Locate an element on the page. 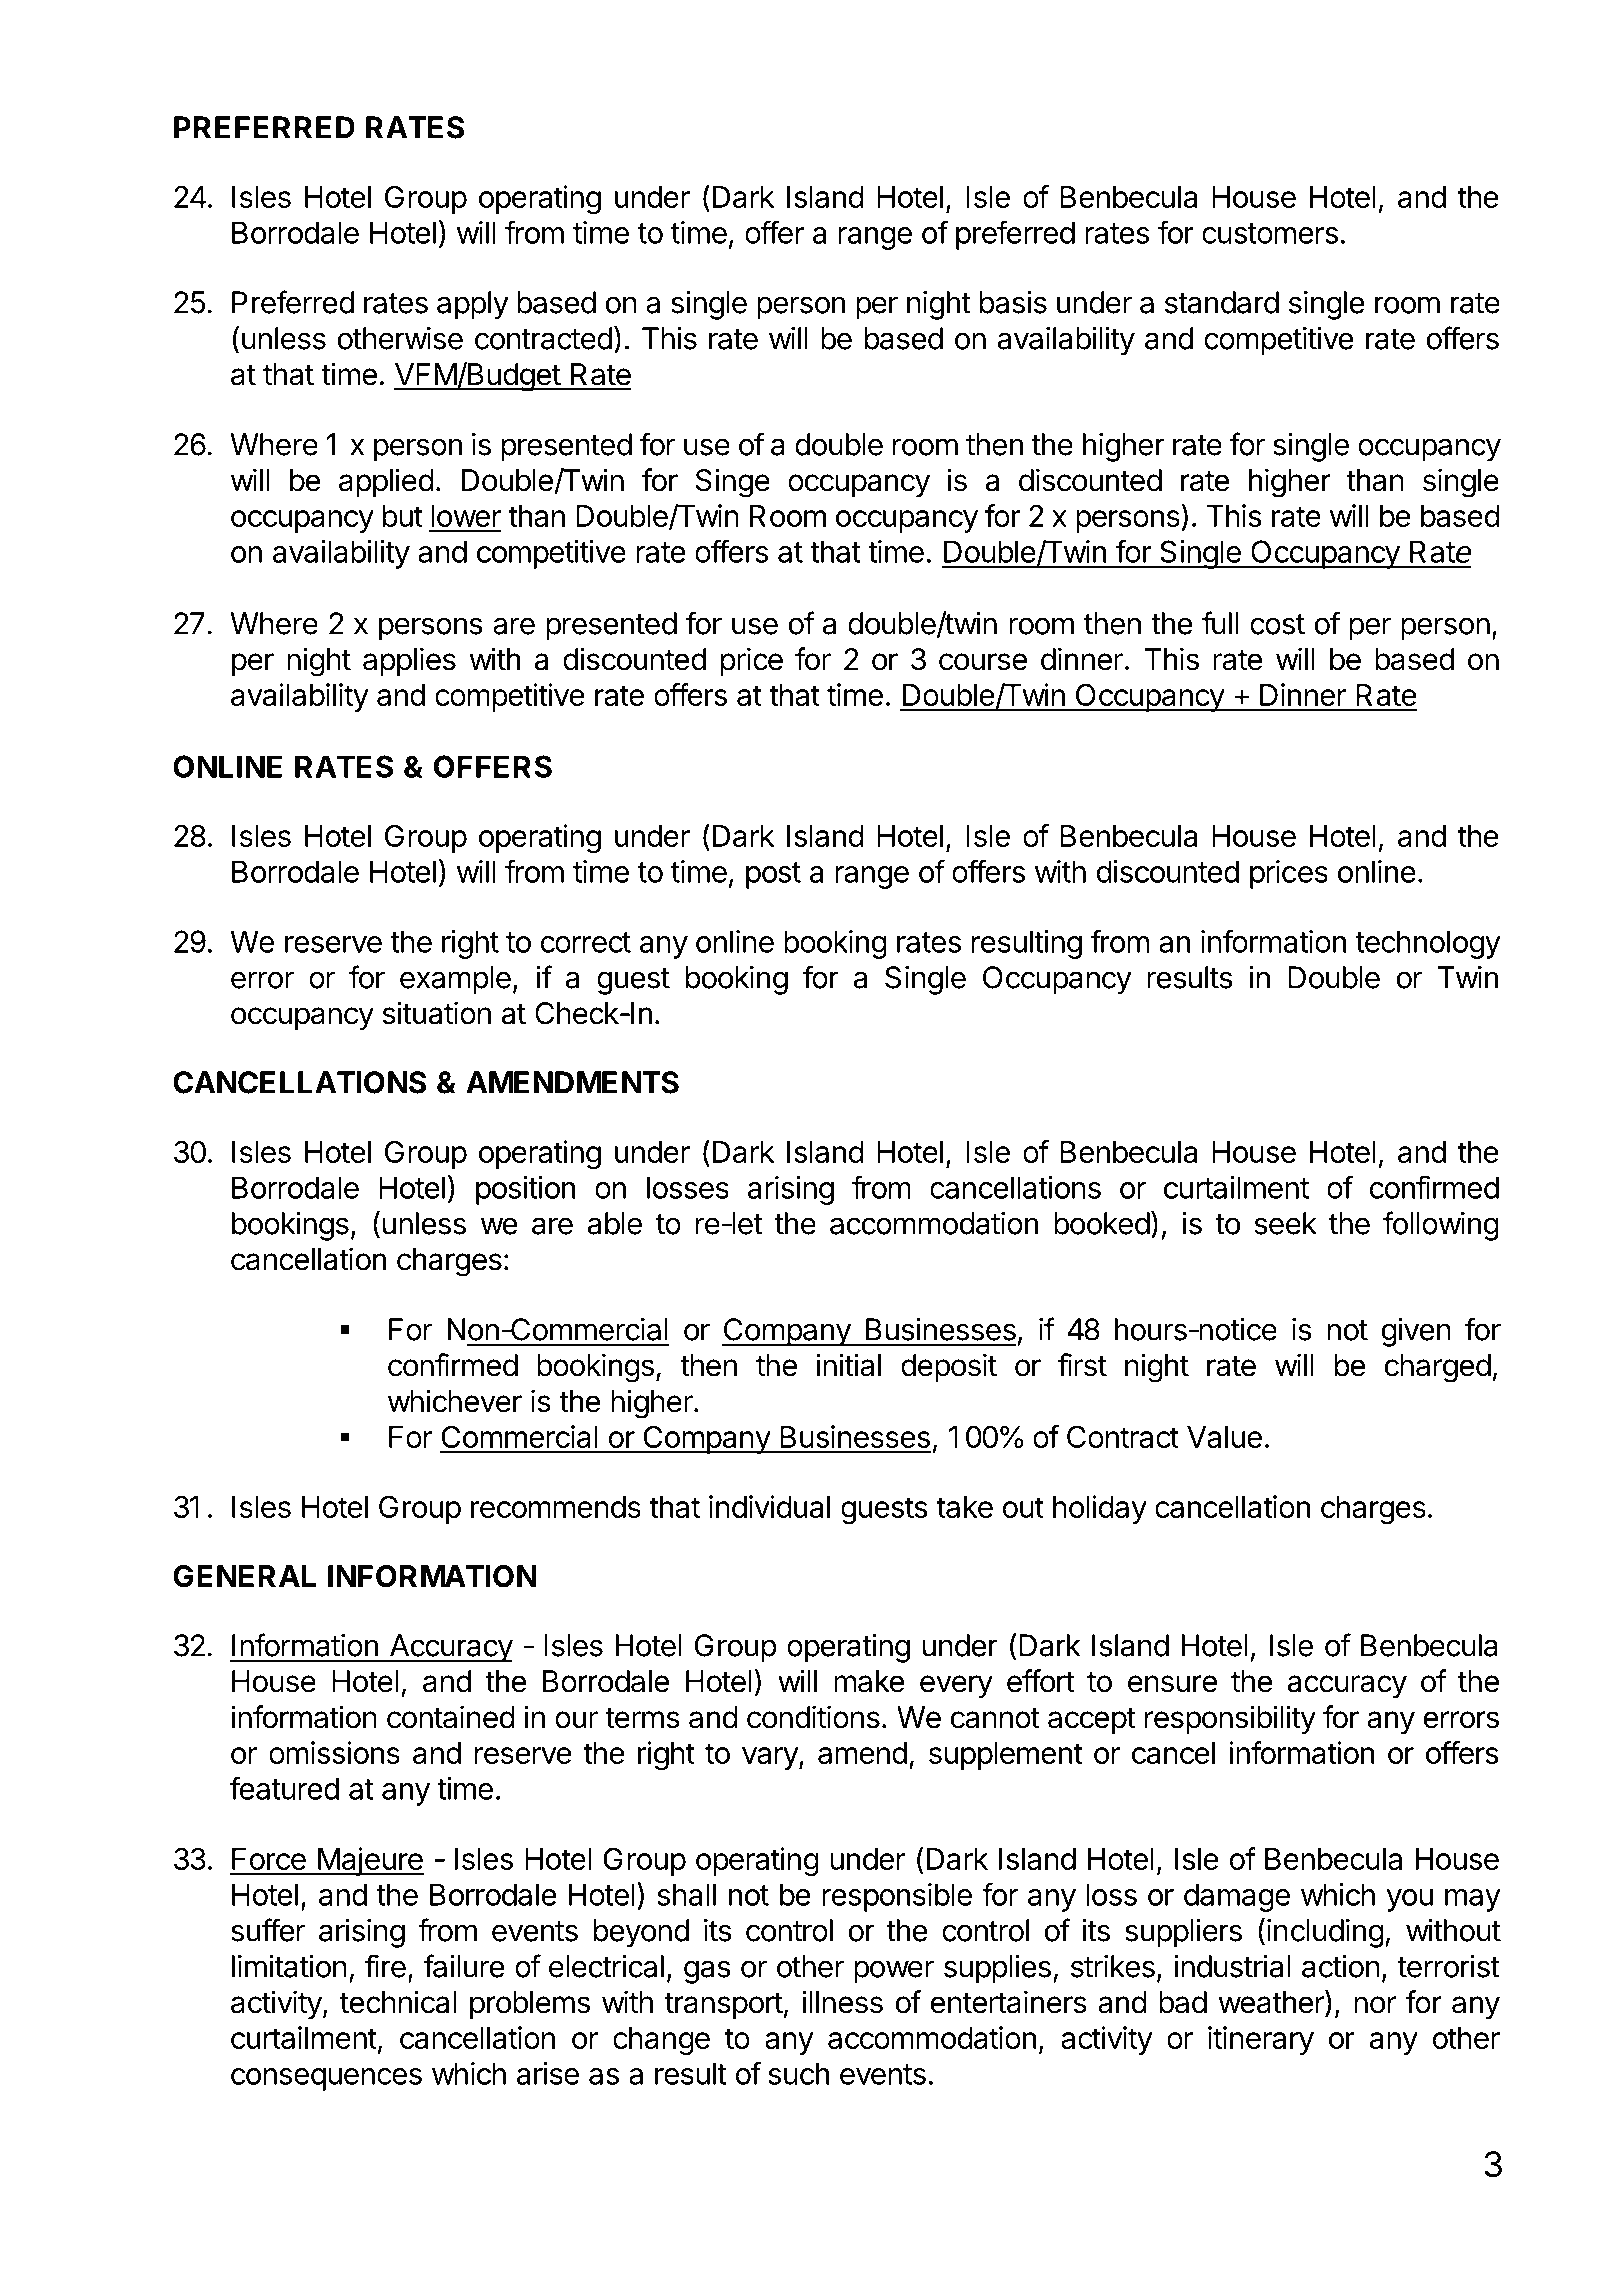 The height and width of the image is (2282, 1615). booked is located at coordinates (1102, 1223).
